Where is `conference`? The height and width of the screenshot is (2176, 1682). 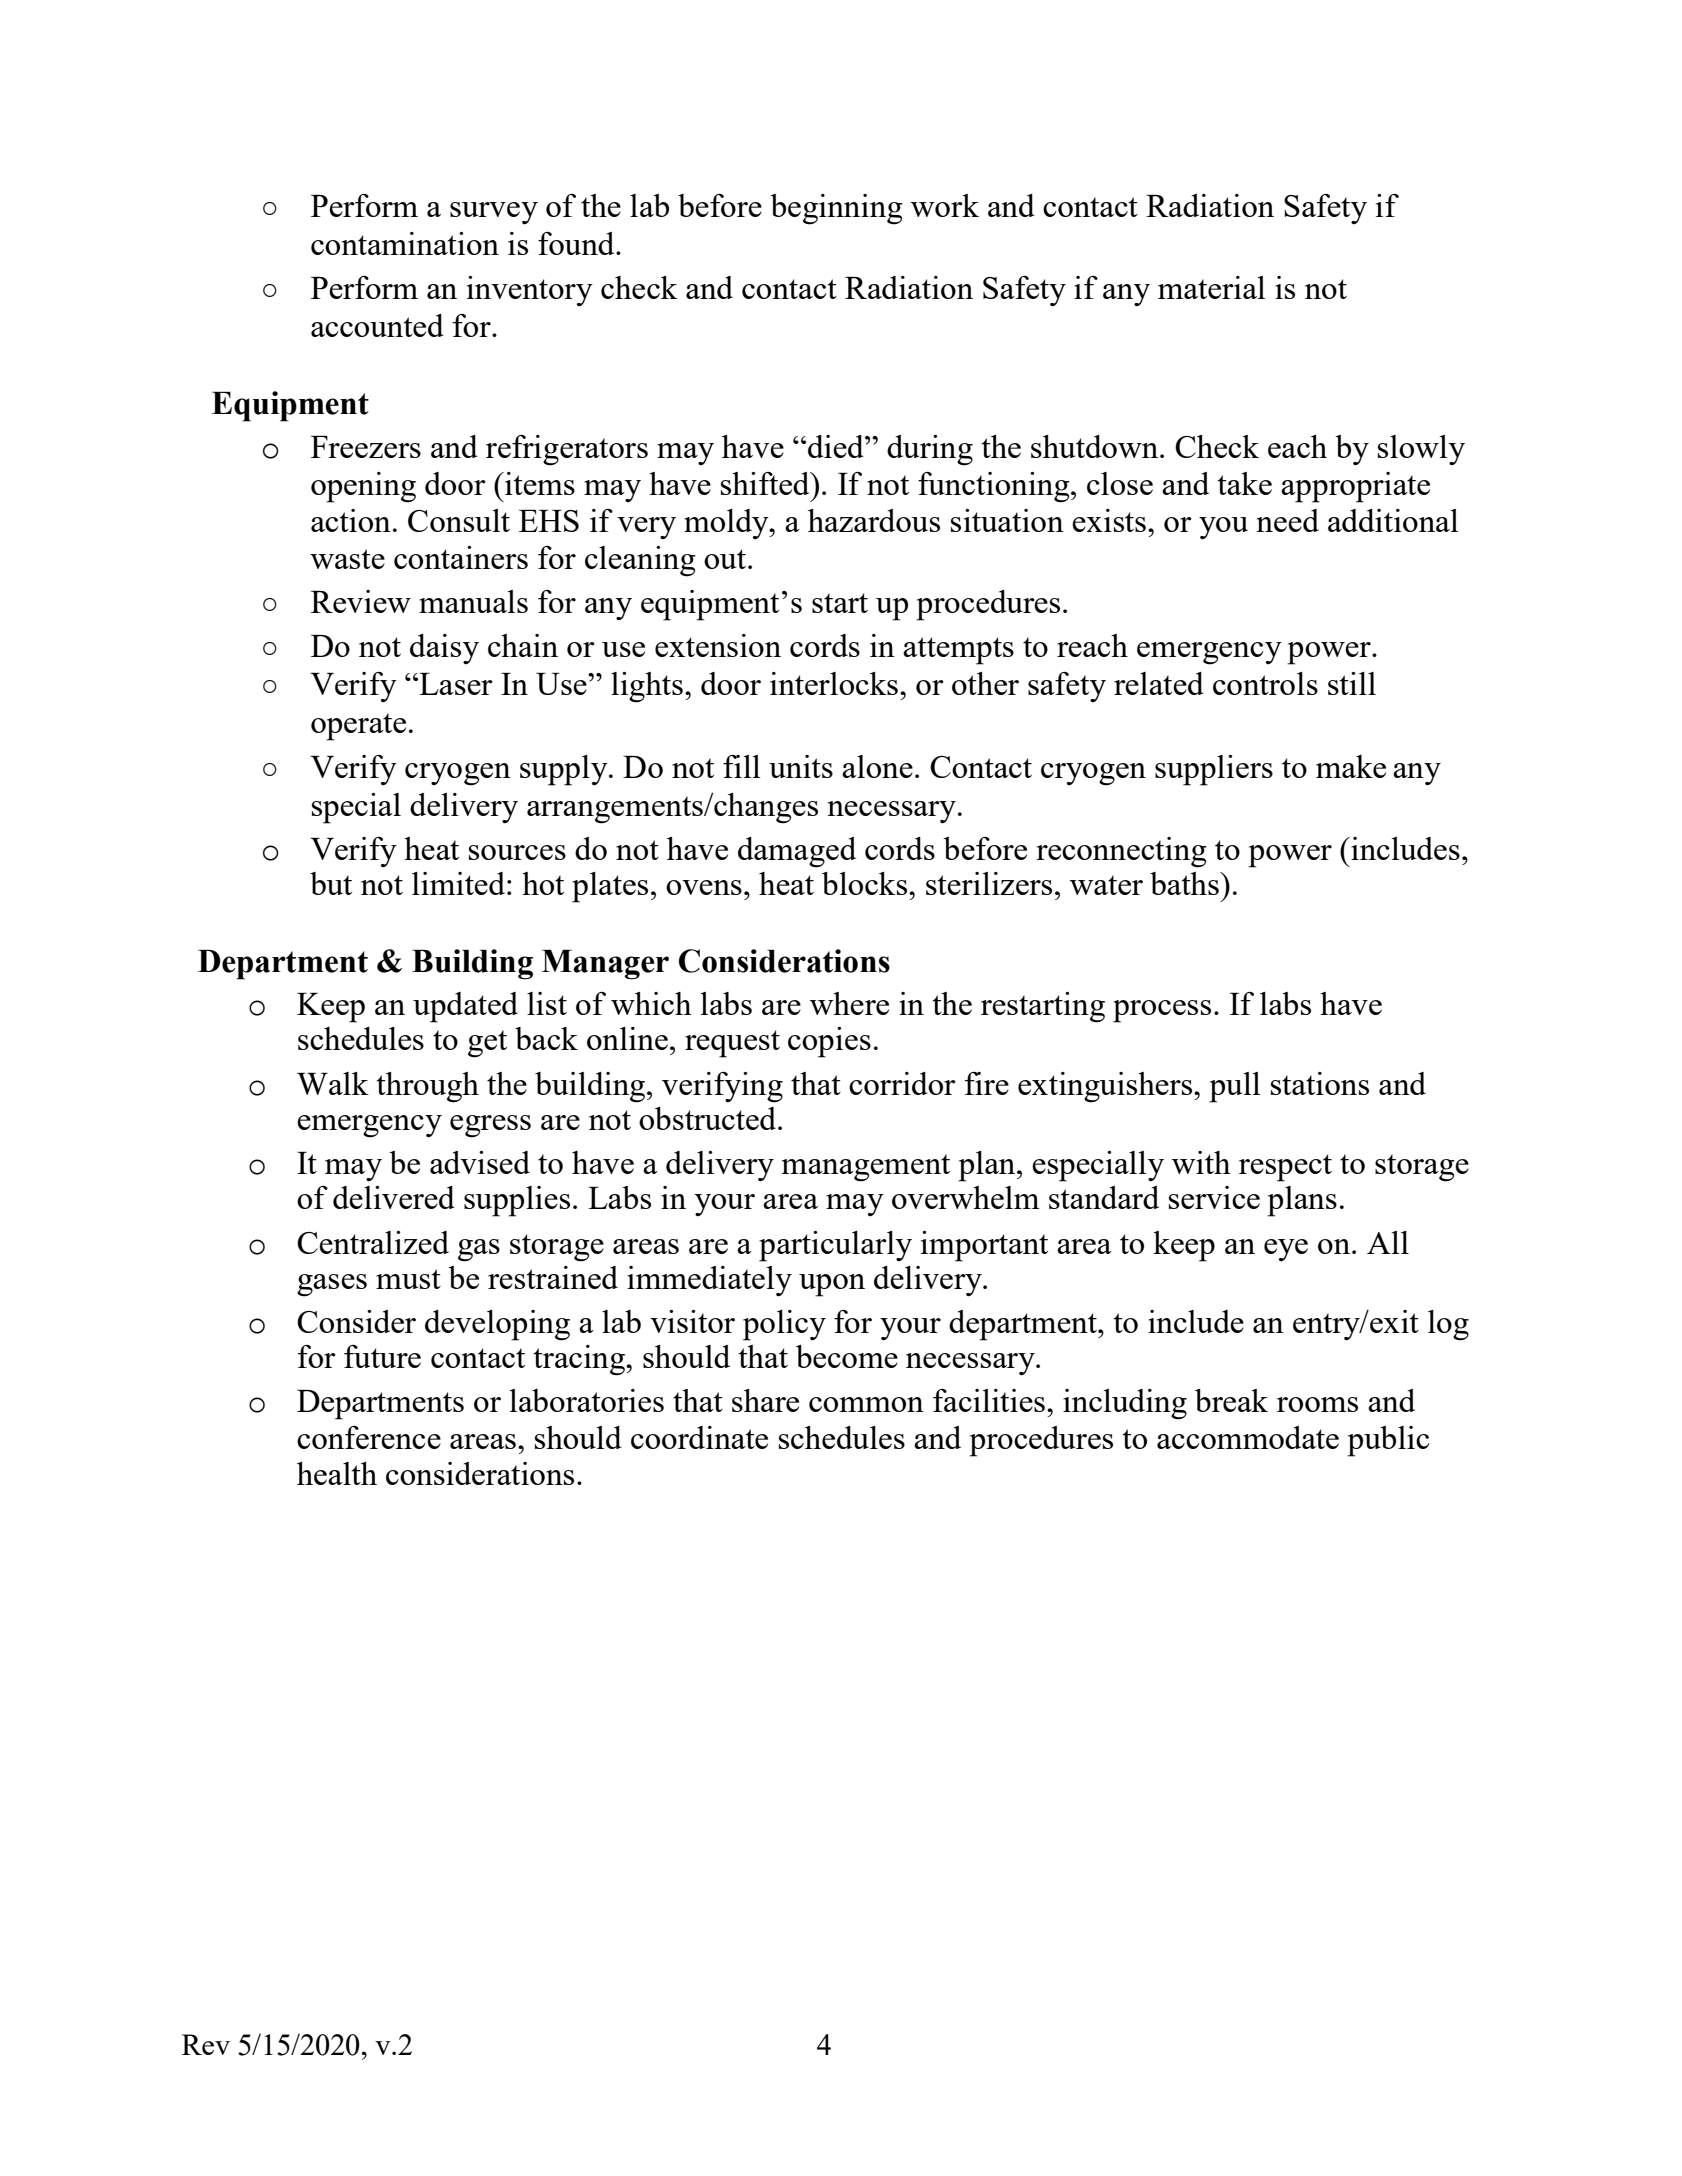 conference is located at coordinates (369, 1437).
